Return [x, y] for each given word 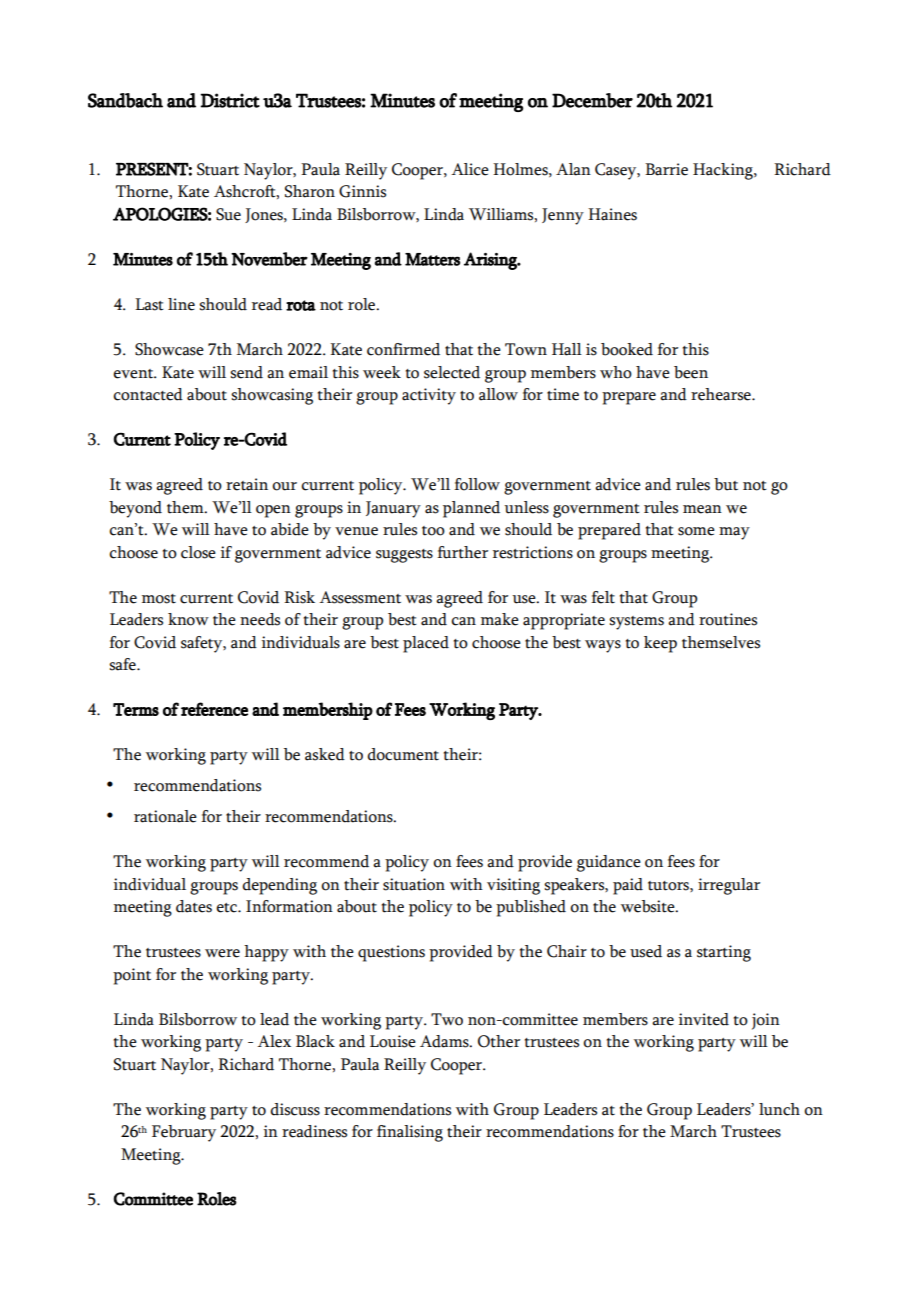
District [230, 100]
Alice [470, 169]
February [184, 1133]
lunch [779, 1109]
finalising [410, 1133]
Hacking [724, 171]
